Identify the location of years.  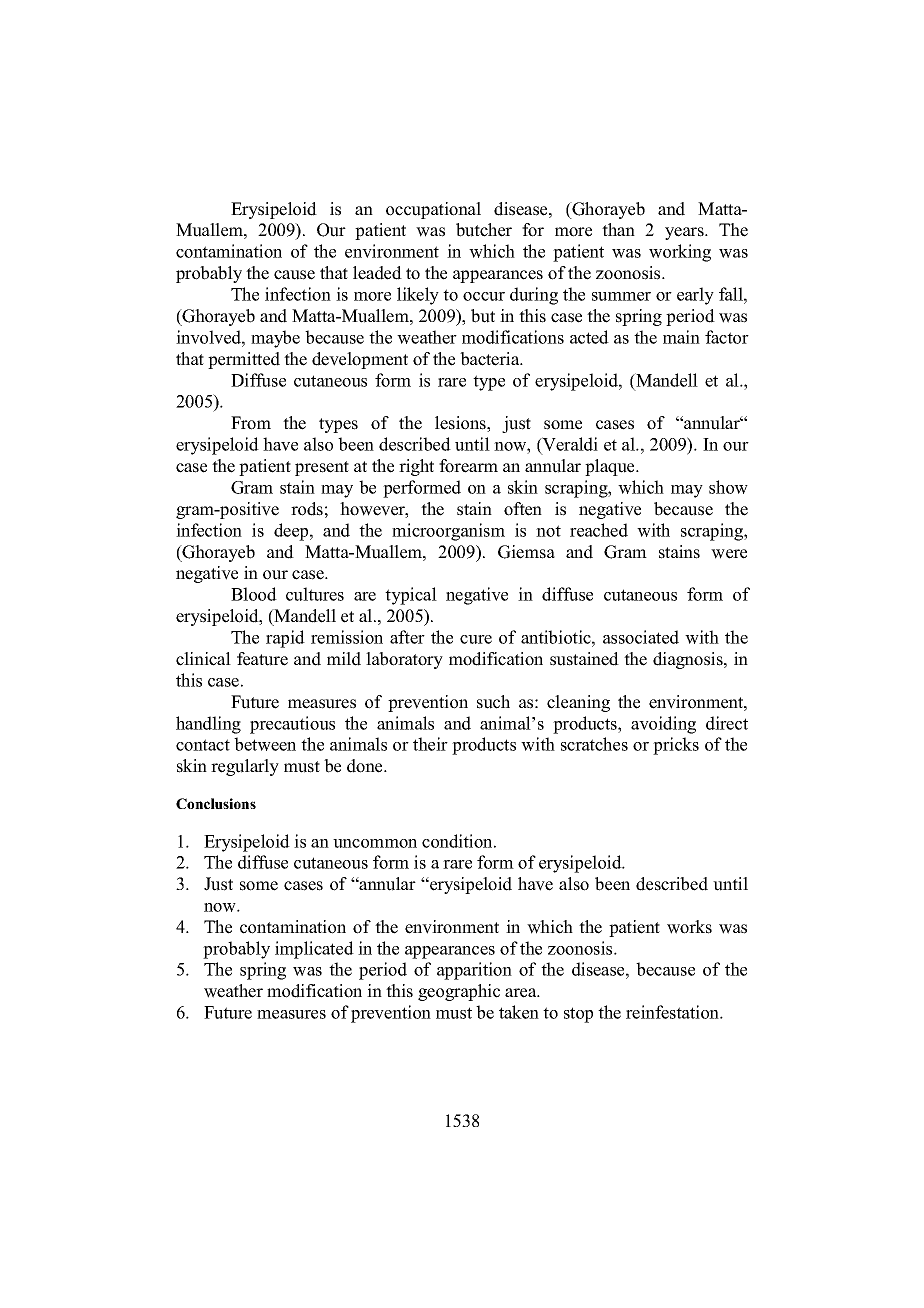
(685, 233).
